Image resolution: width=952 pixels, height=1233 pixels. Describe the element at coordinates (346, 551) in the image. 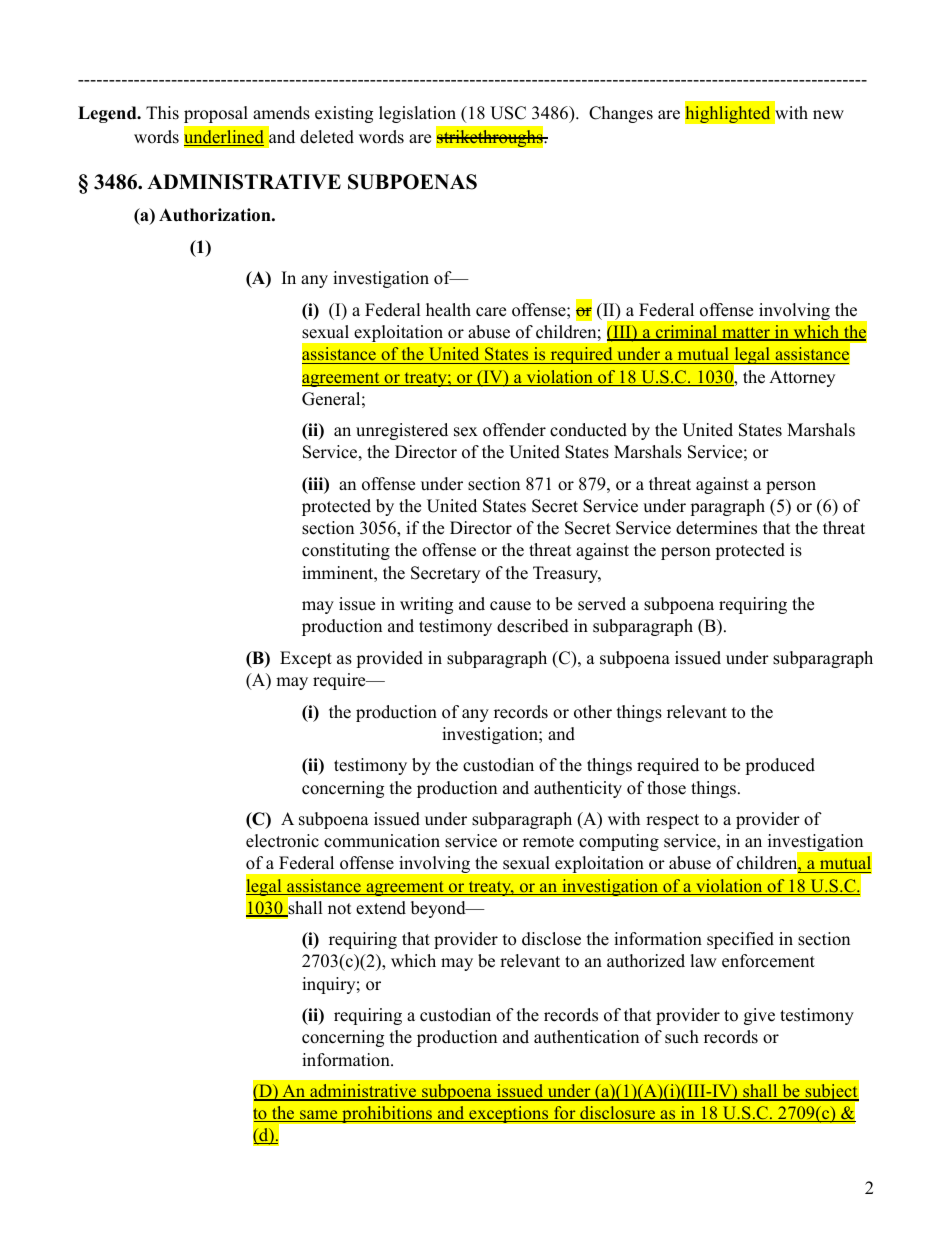

I see `constituting` at that location.
